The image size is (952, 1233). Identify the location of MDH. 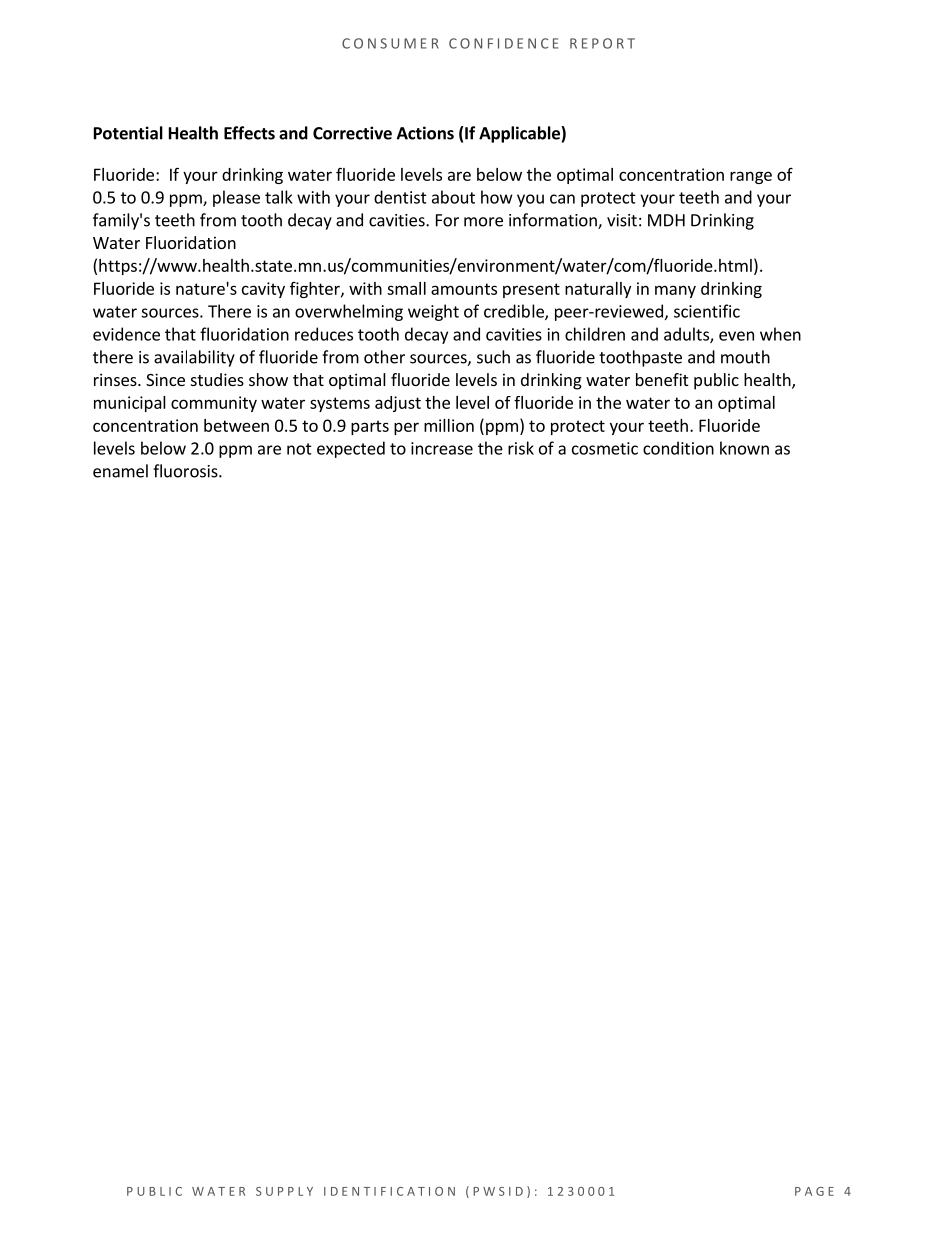
(666, 220).
